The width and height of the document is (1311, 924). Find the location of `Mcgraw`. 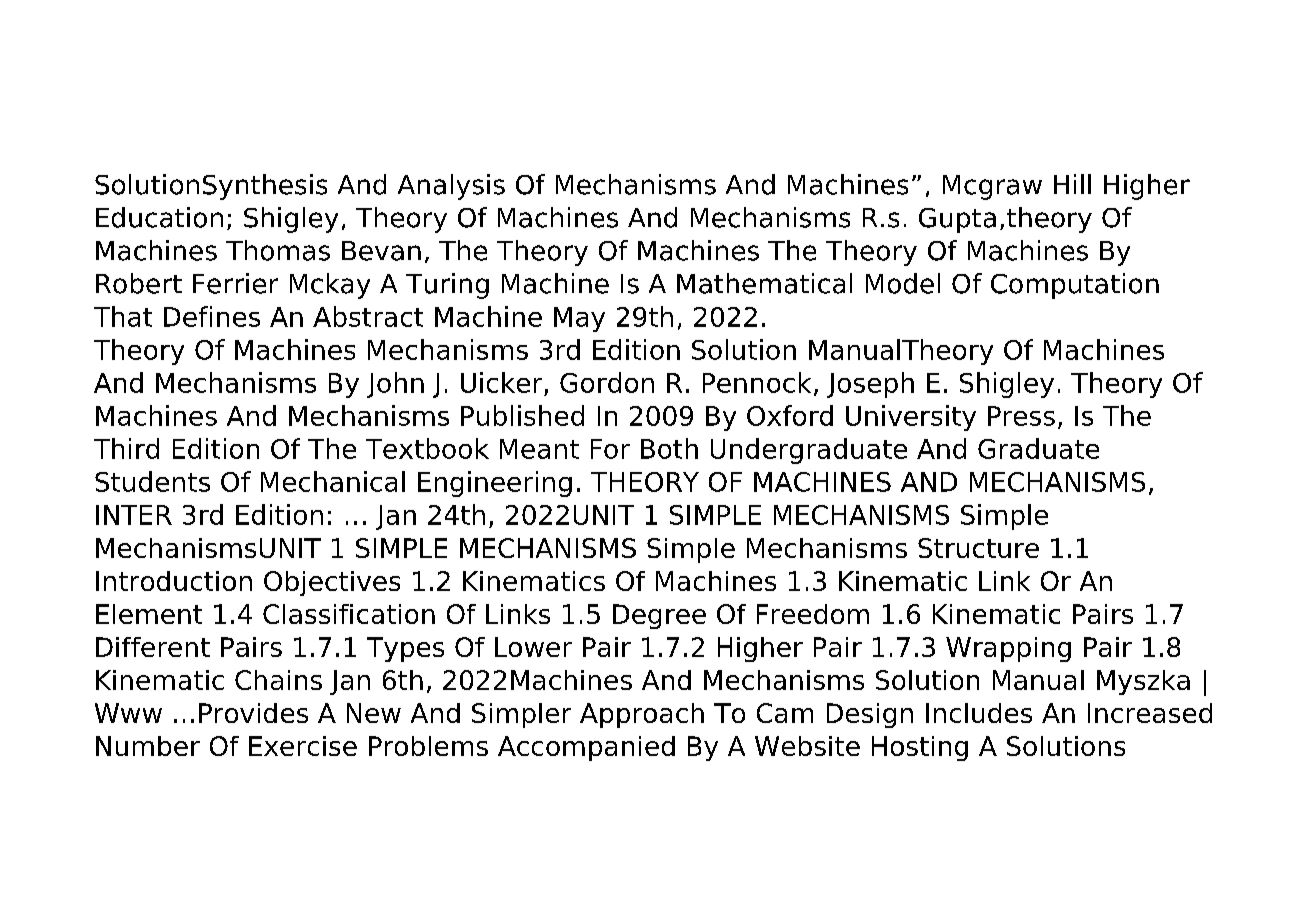

Mcgraw is located at coordinates (992, 187).
